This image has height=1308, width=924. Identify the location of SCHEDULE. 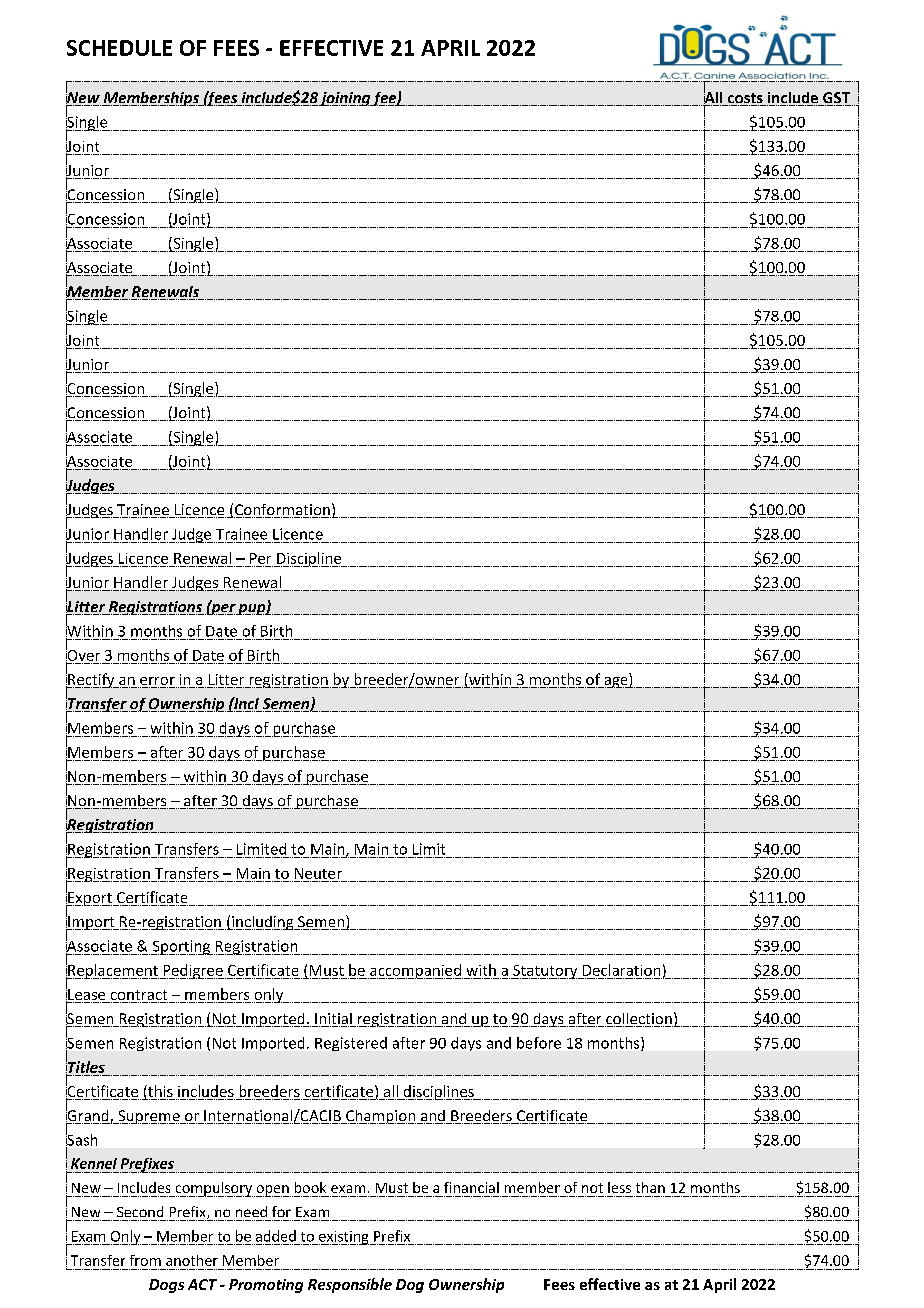
(119, 48).
